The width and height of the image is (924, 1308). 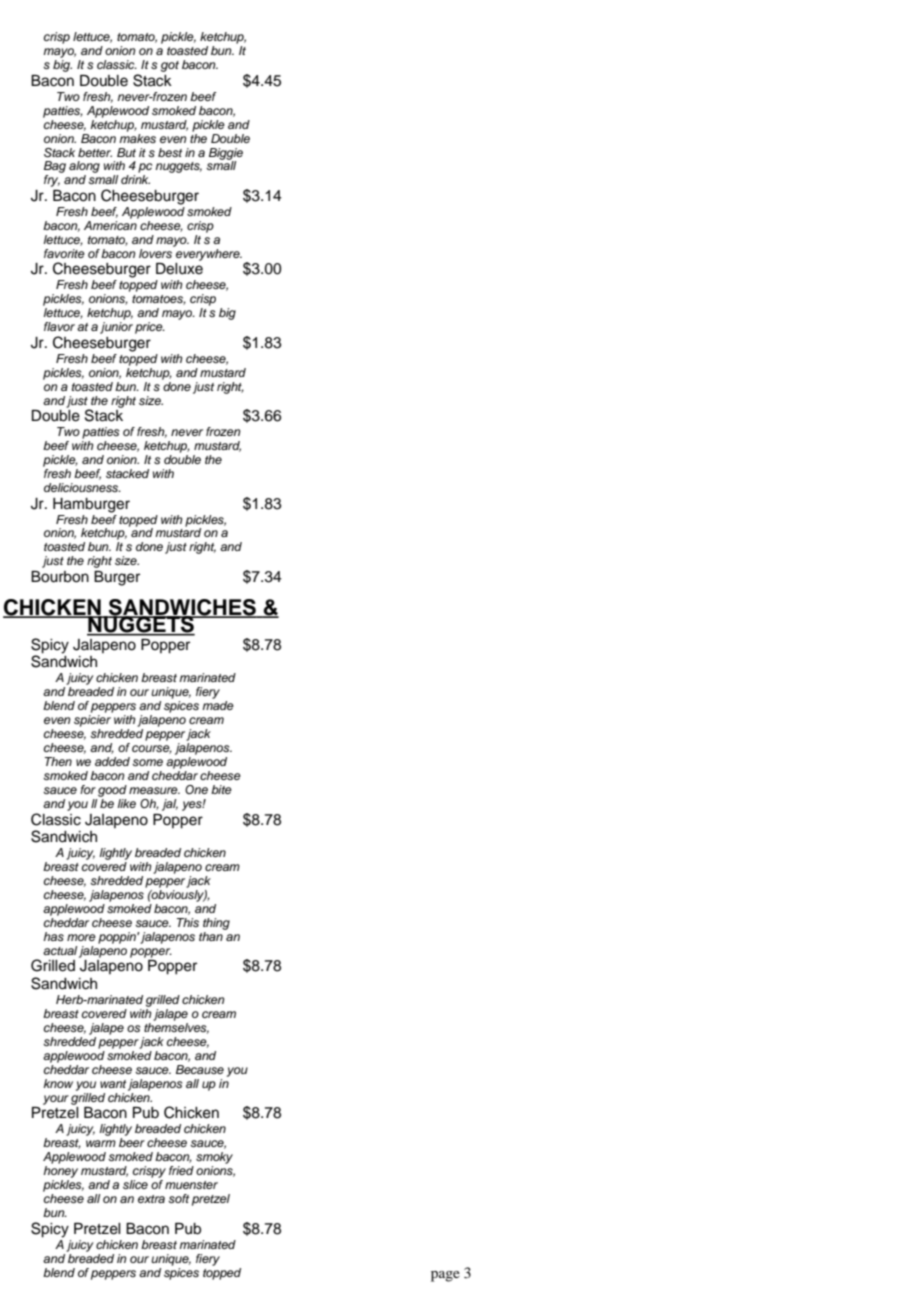 I want to click on better, so click(x=95, y=152).
